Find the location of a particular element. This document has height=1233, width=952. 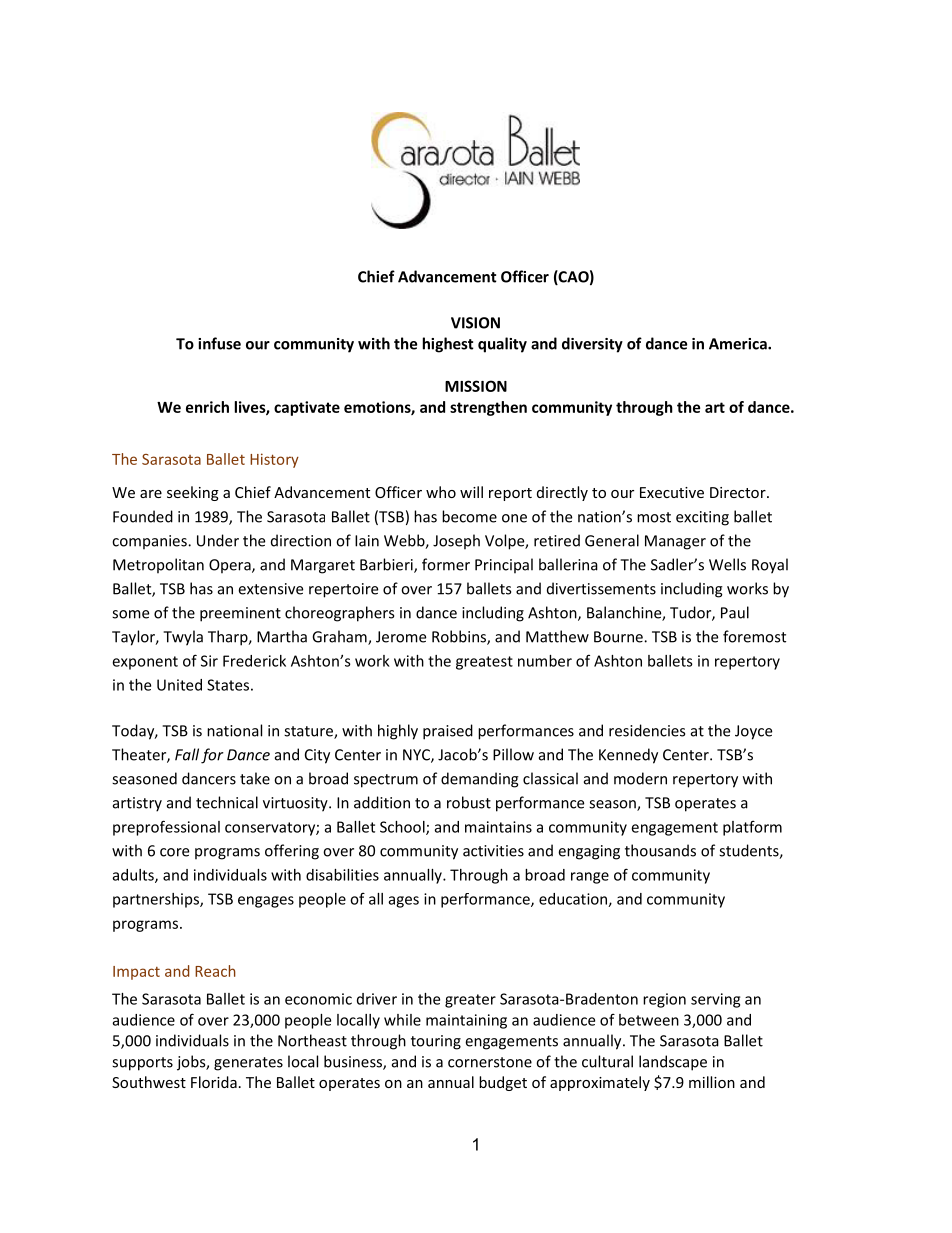

infuse is located at coordinates (219, 343).
